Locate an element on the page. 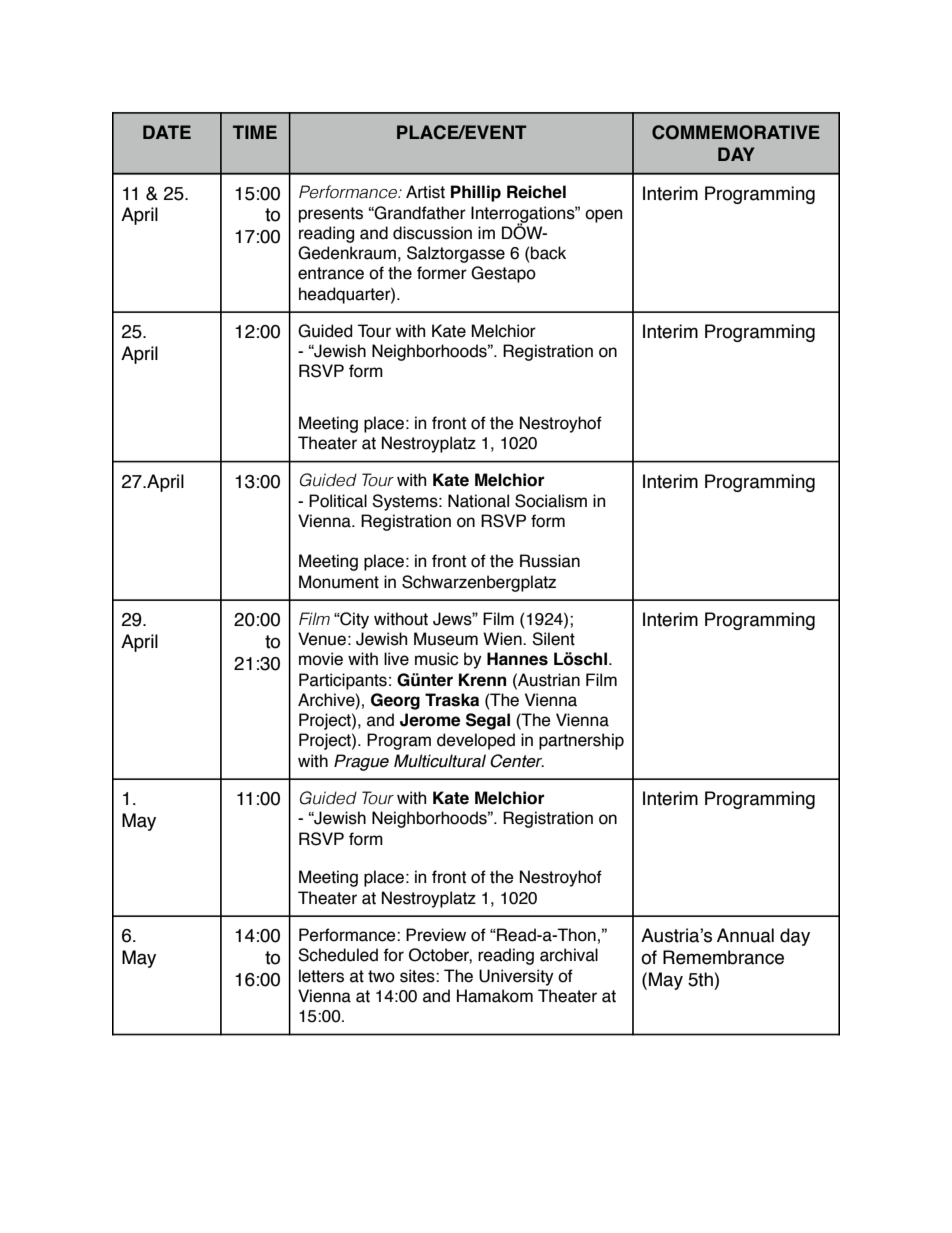 Image resolution: width=952 pixels, height=1233 pixels. Preview is located at coordinates (436, 935).
